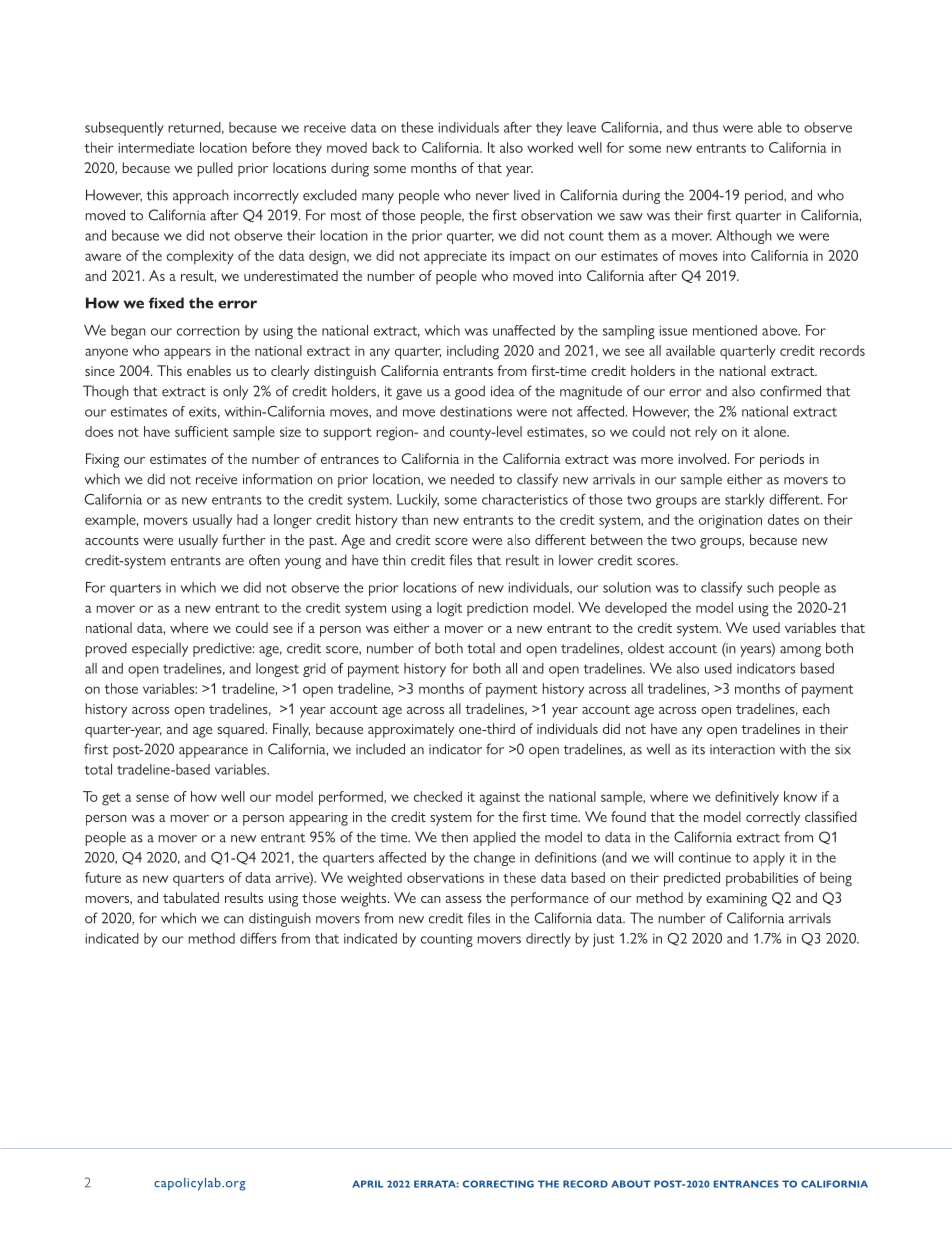  Describe the element at coordinates (215, 169) in the screenshot. I see `pulled` at that location.
